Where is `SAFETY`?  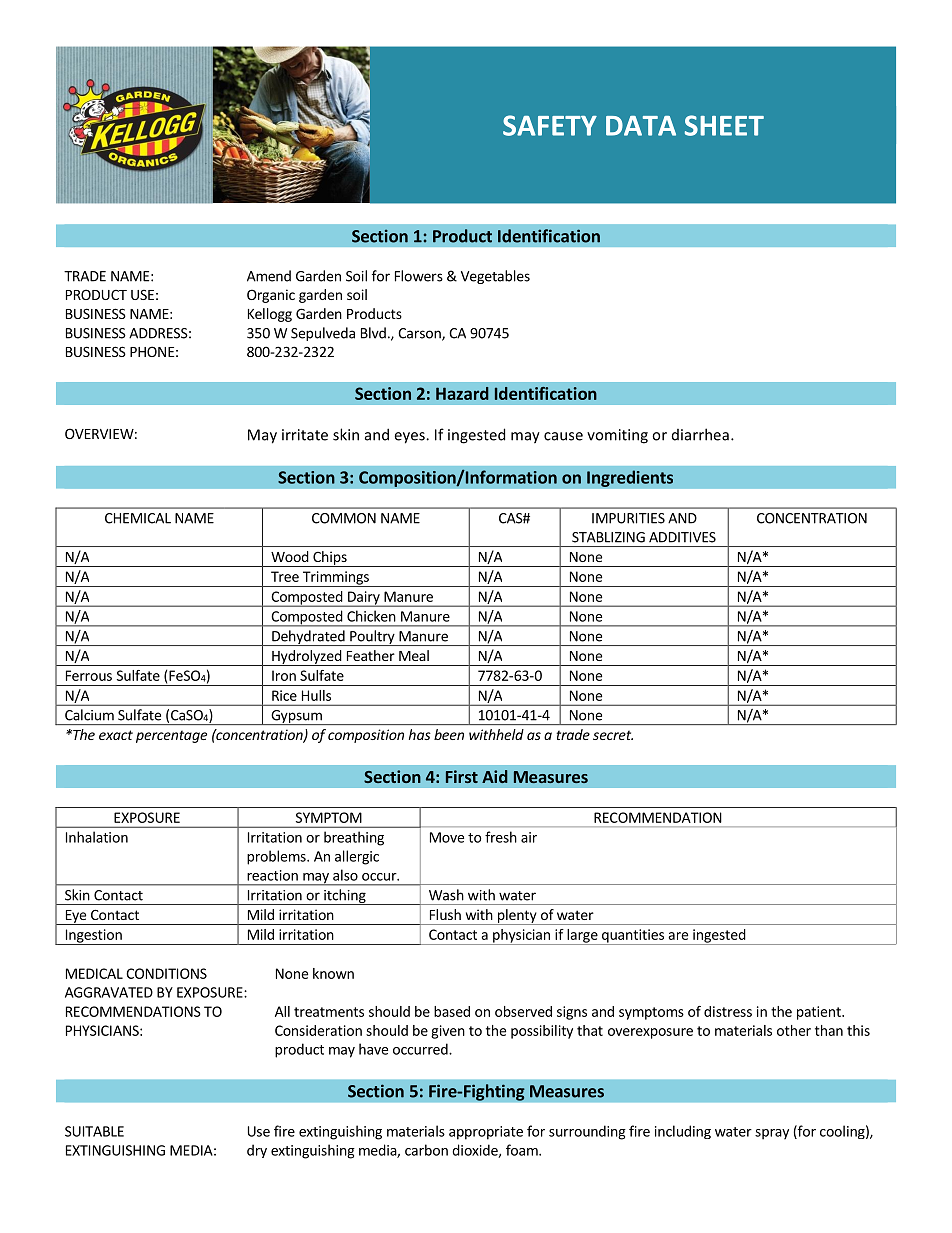 SAFETY is located at coordinates (550, 125).
